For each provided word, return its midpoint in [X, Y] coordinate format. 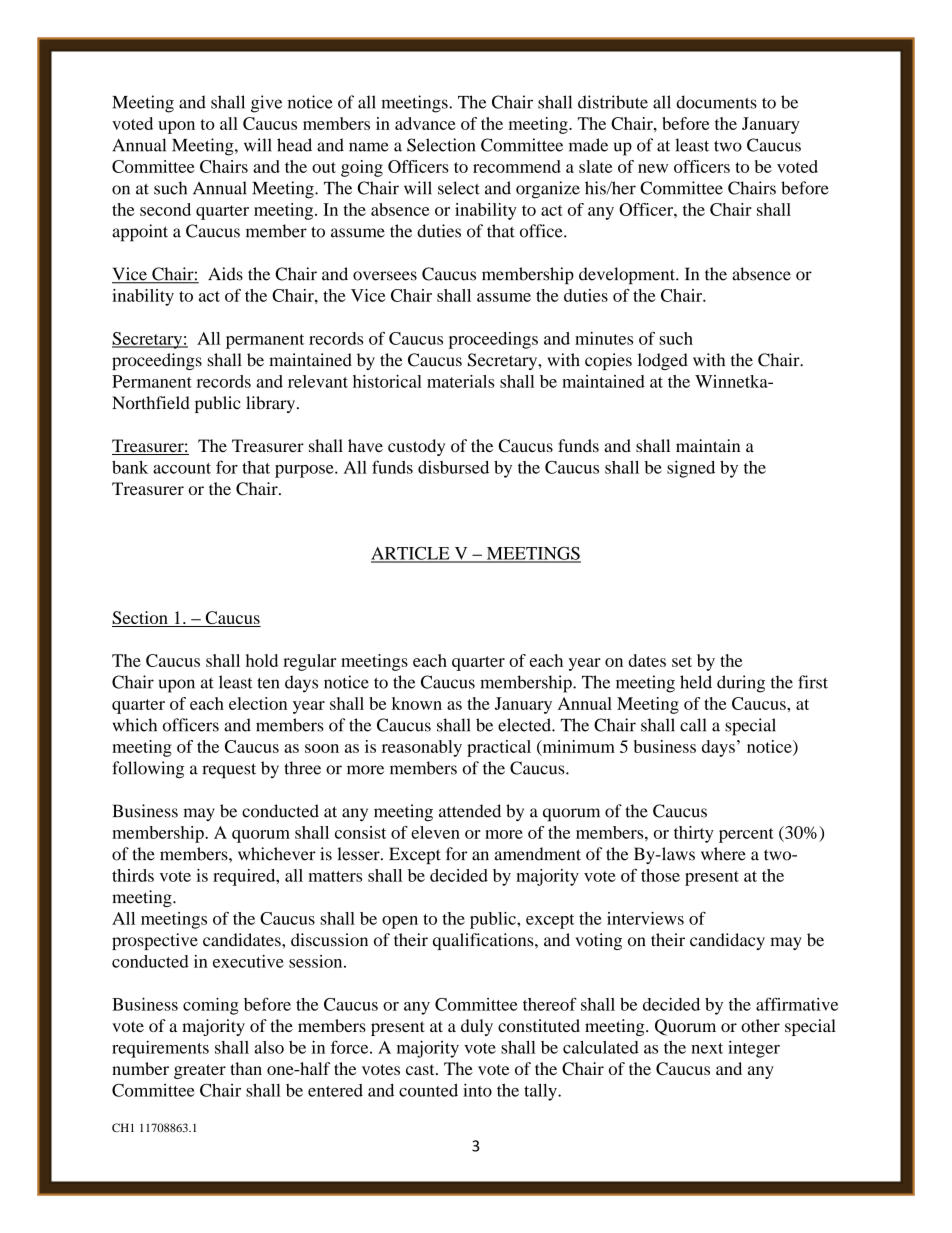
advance [425, 123]
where [723, 854]
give [266, 104]
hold [262, 660]
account [182, 468]
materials [460, 381]
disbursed [453, 467]
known [417, 703]
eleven [435, 832]
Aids [225, 274]
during [741, 684]
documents [716, 102]
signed [691, 469]
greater [200, 1071]
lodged [663, 361]
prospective [155, 941]
